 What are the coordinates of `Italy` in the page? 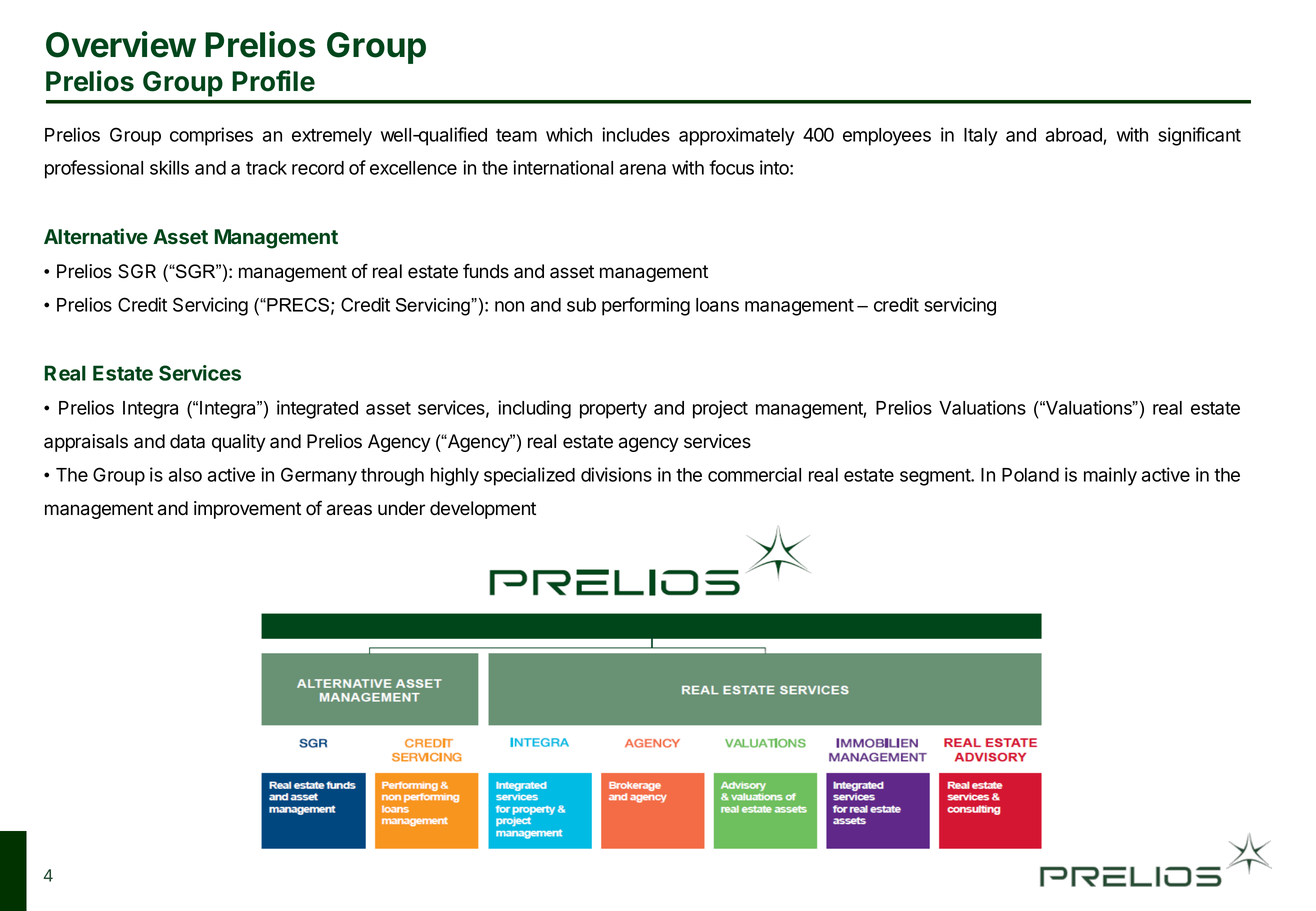 It's located at (981, 137).
